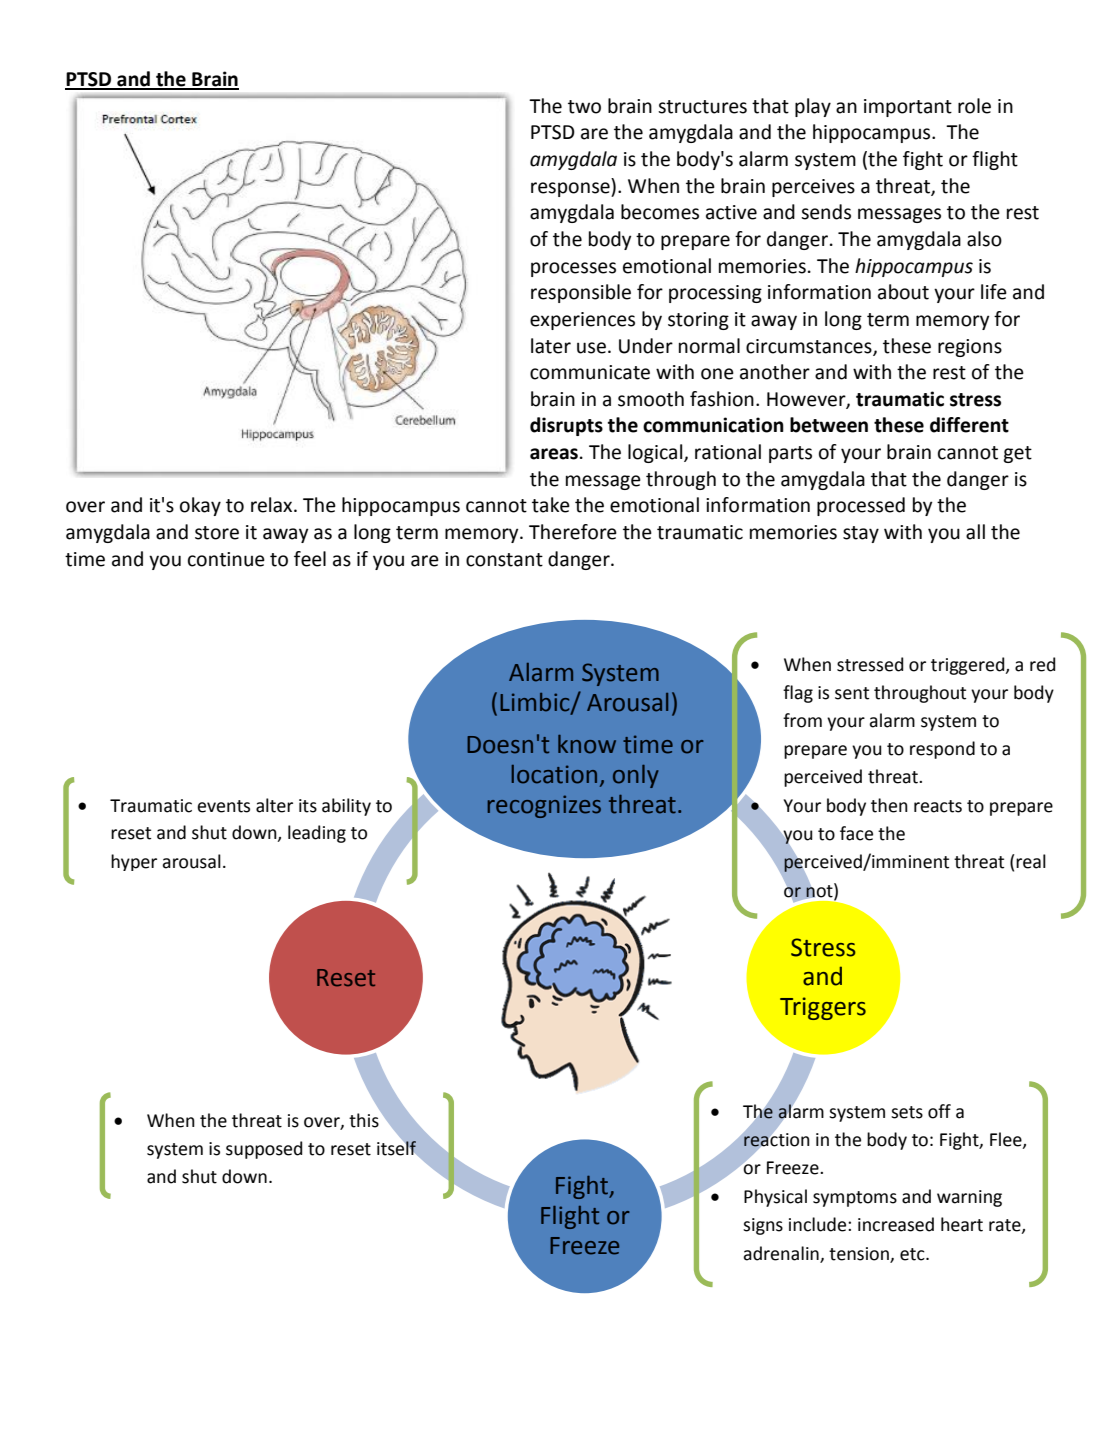 The height and width of the page is (1440, 1113). What do you see at coordinates (544, 806) in the page?
I see `recognizes` at bounding box center [544, 806].
